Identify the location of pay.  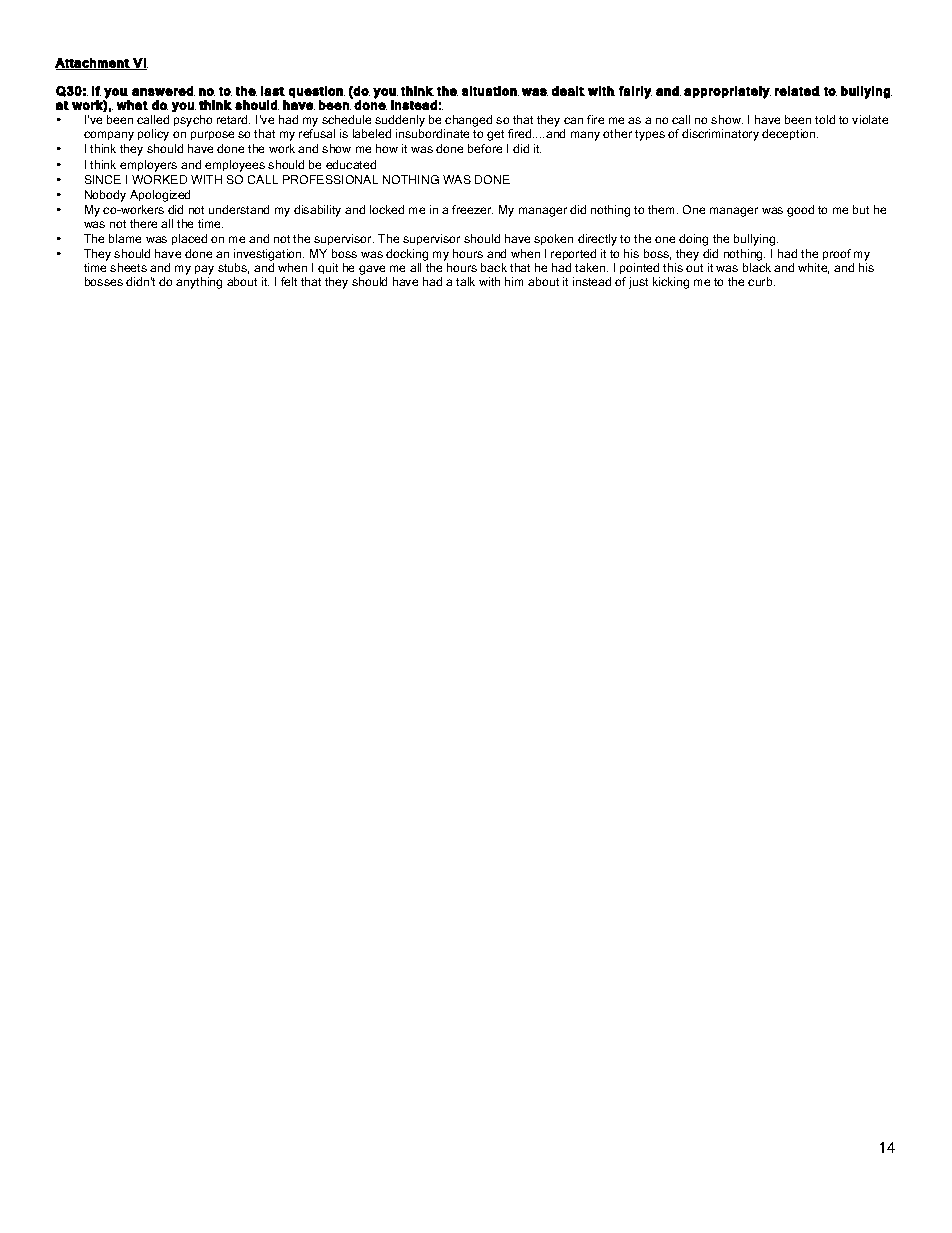
(204, 271).
